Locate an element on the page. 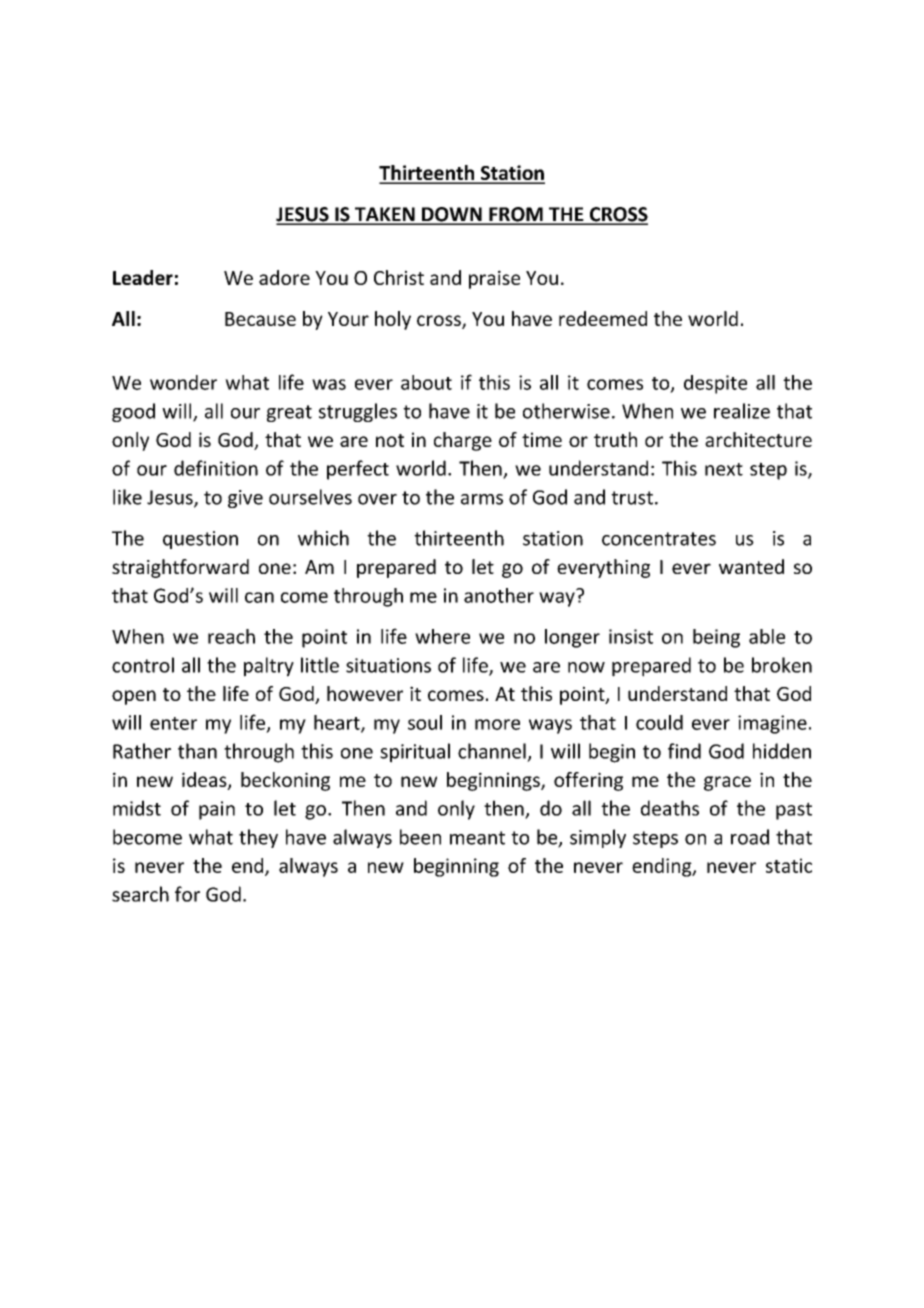  where is located at coordinates (442, 636).
